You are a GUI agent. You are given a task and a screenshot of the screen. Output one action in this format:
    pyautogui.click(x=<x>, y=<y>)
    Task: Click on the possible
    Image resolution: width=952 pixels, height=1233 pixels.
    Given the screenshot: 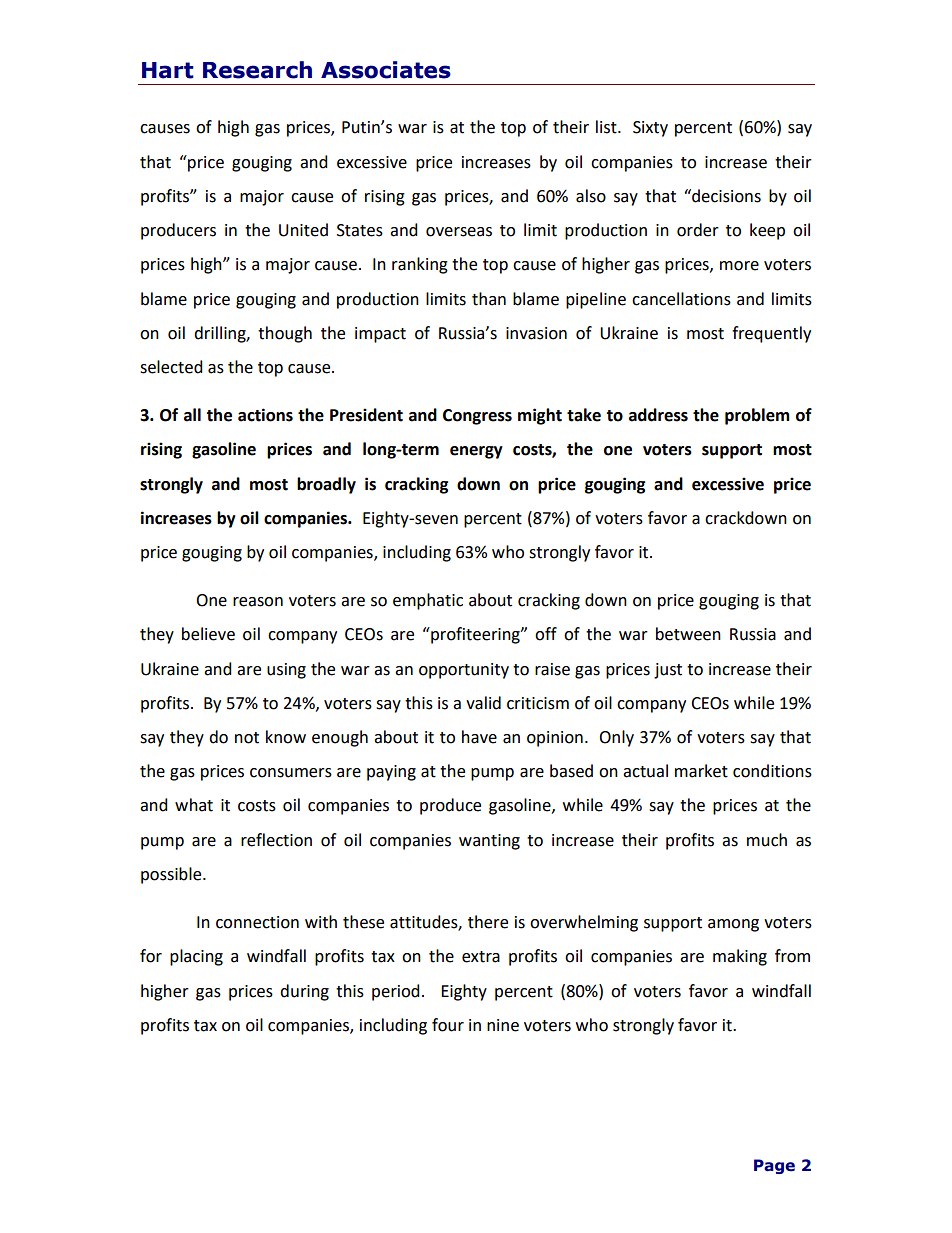 What is the action you would take?
    pyautogui.click(x=172, y=875)
